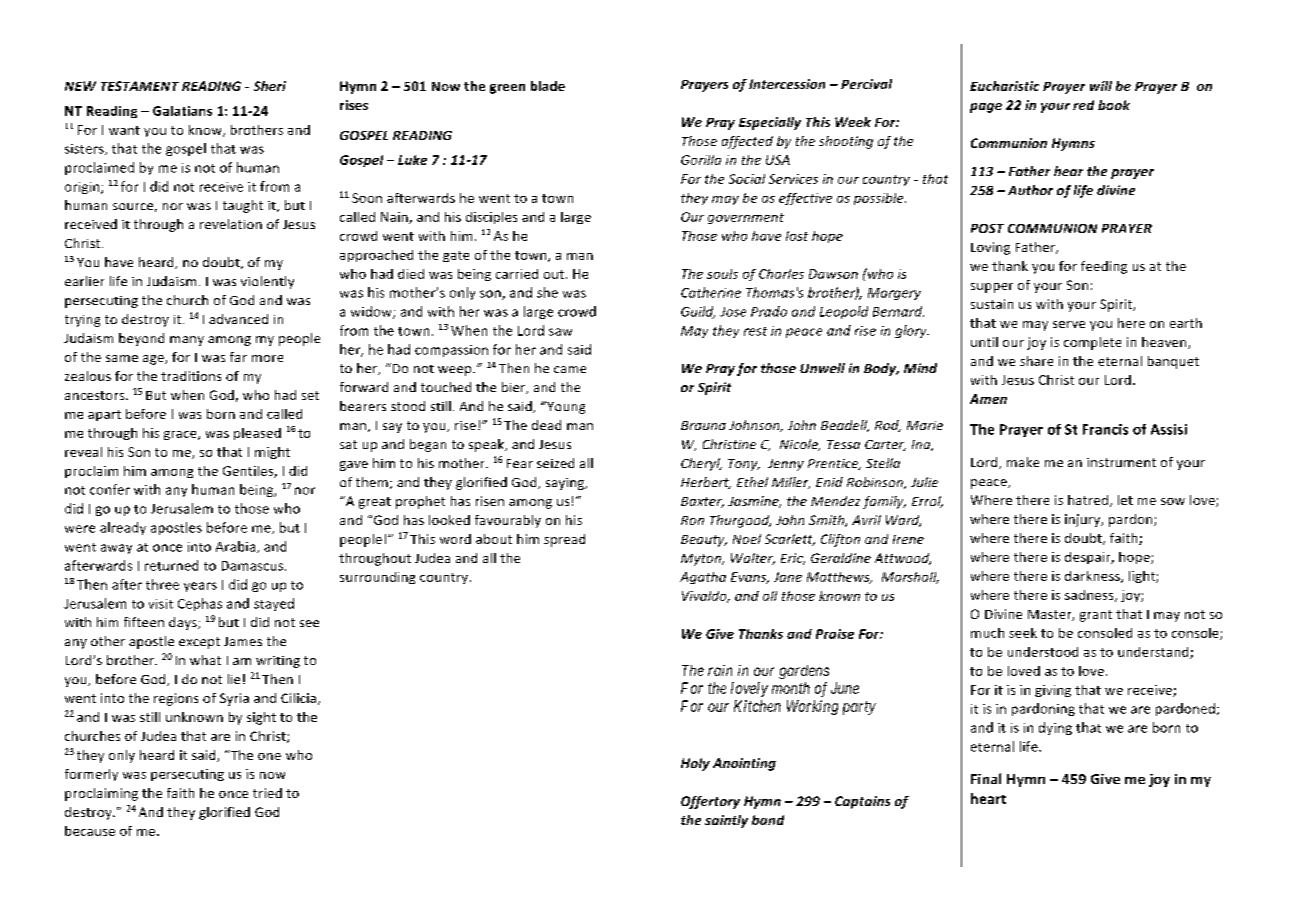 The image size is (1308, 924). I want to click on Galatians, so click(182, 111).
